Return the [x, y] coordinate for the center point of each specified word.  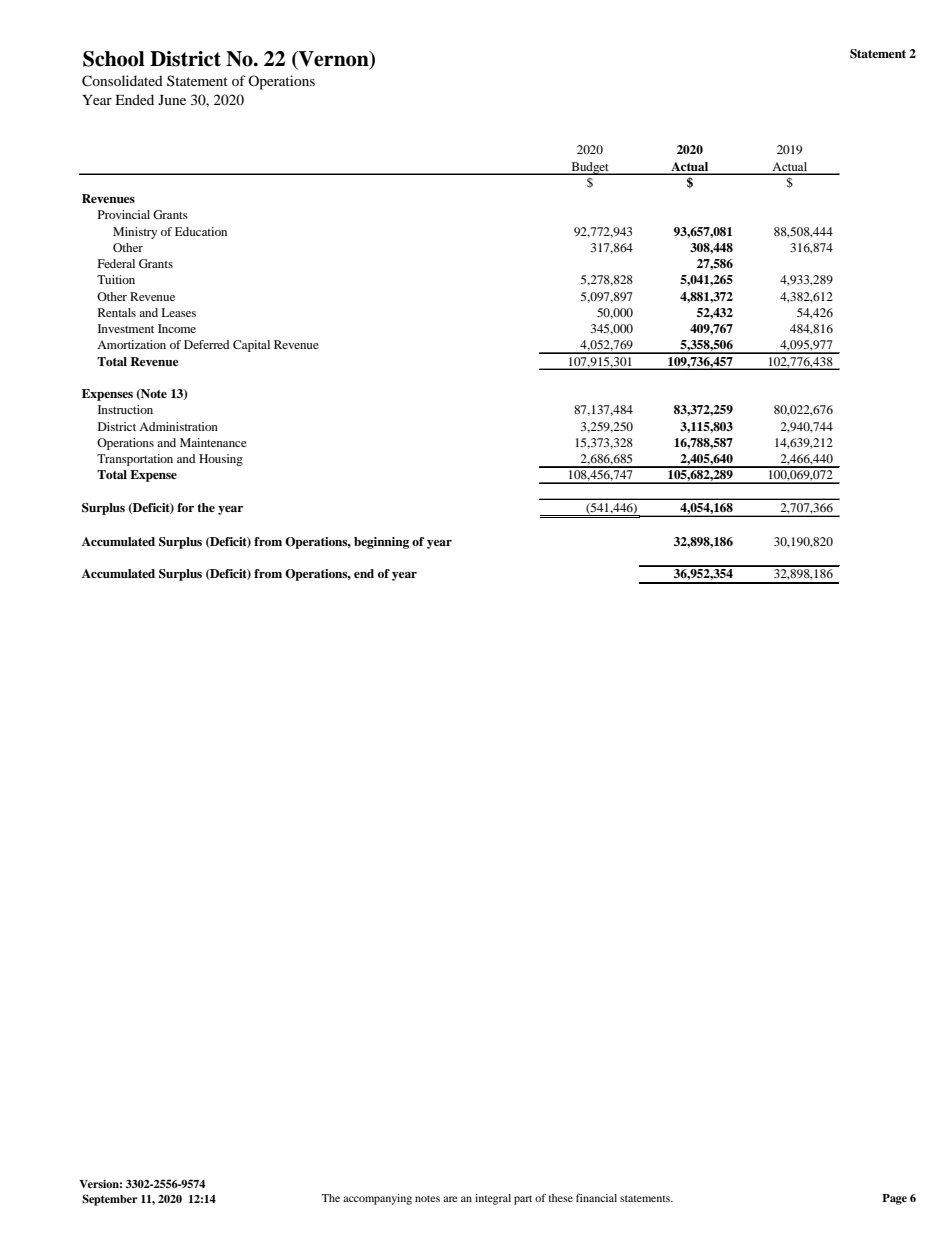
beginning [381, 543]
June [172, 100]
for [185, 507]
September [110, 1200]
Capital [251, 346]
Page [894, 1199]
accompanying [377, 1199]
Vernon [334, 59]
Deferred [206, 344]
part [523, 1200]
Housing [221, 460]
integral [493, 1199]
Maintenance [213, 442]
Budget [590, 168]
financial [596, 1198]
